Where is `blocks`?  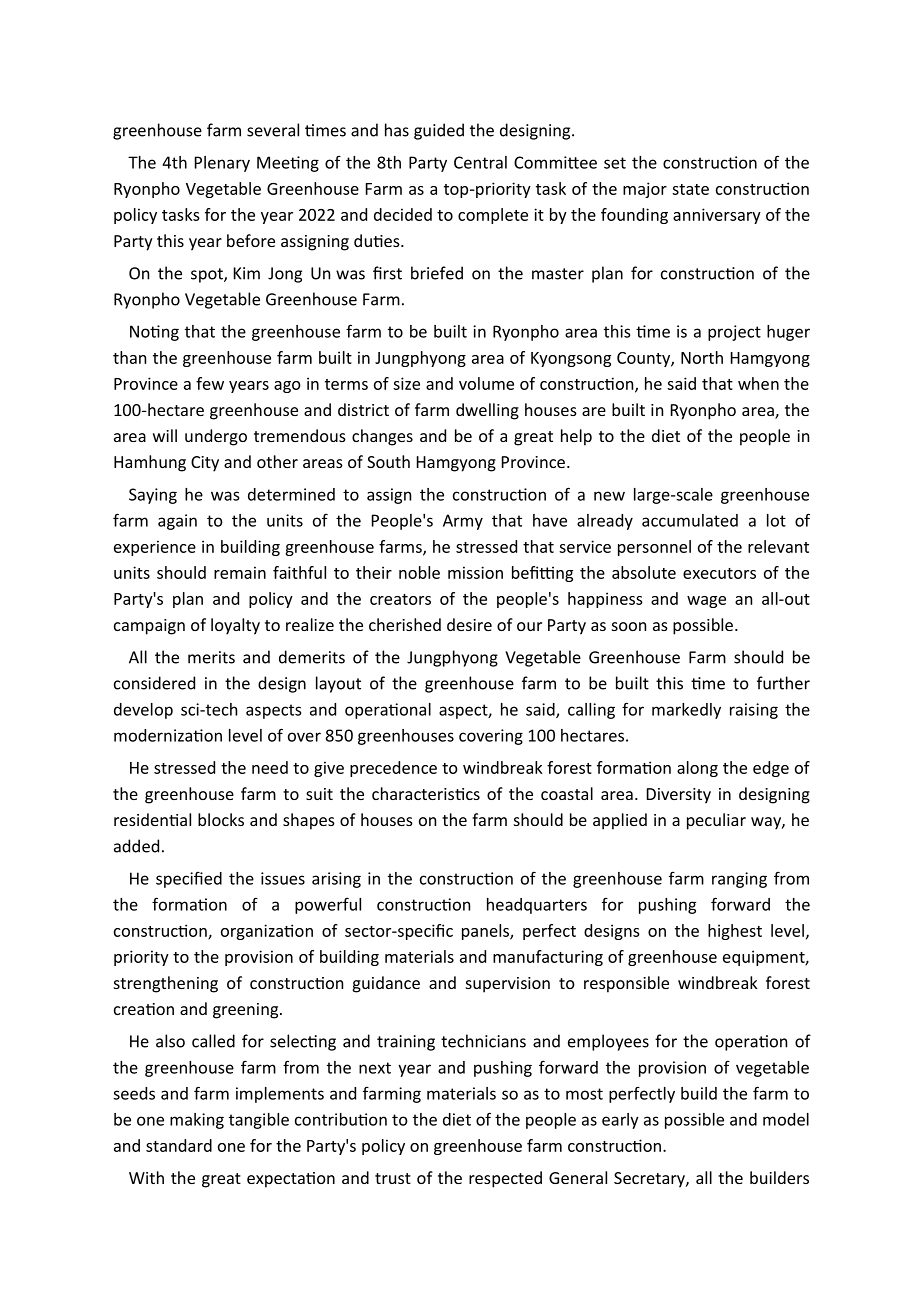
blocks is located at coordinates (221, 819).
